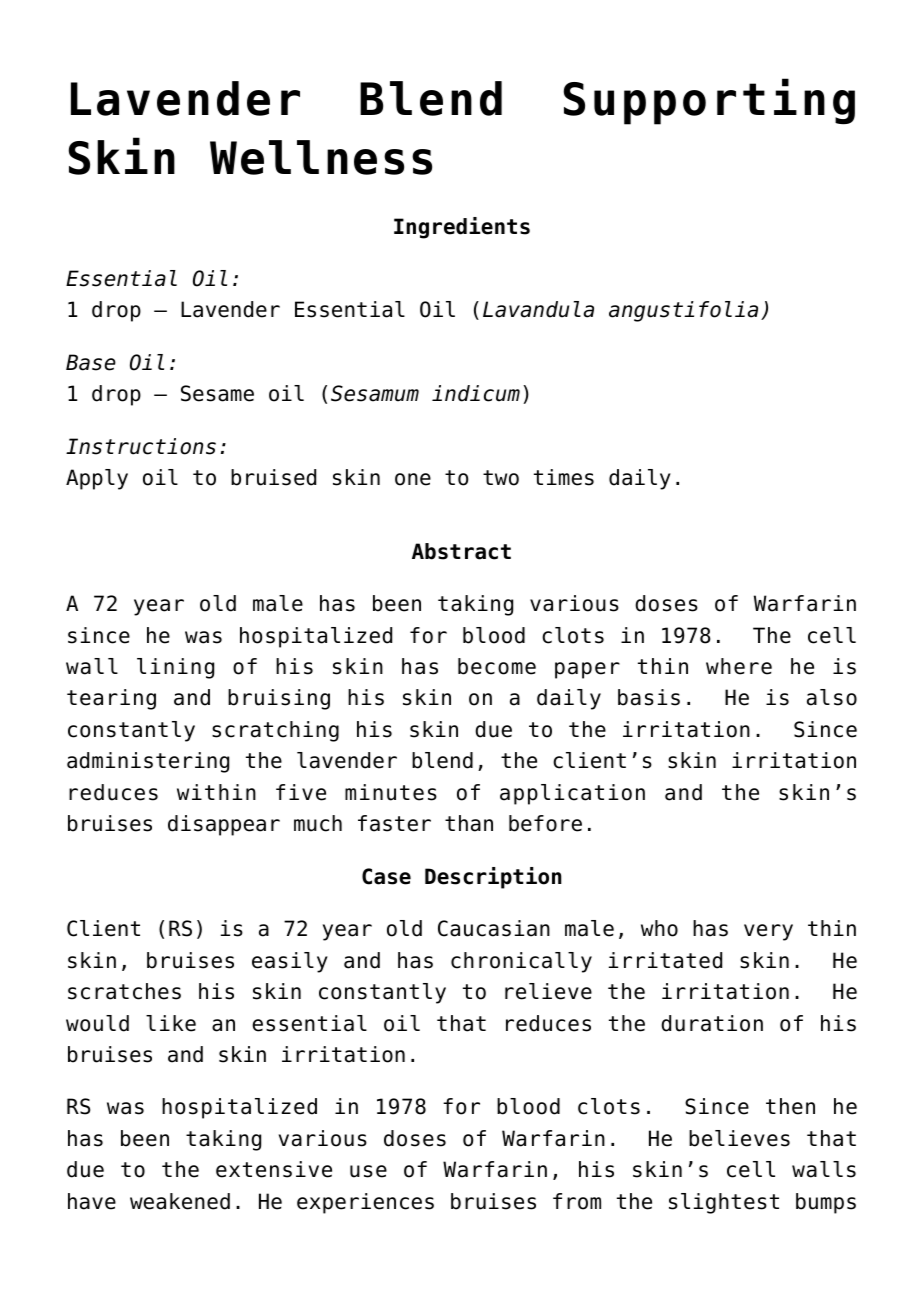  What do you see at coordinates (180, 1201) in the screenshot?
I see `weakened` at bounding box center [180, 1201].
